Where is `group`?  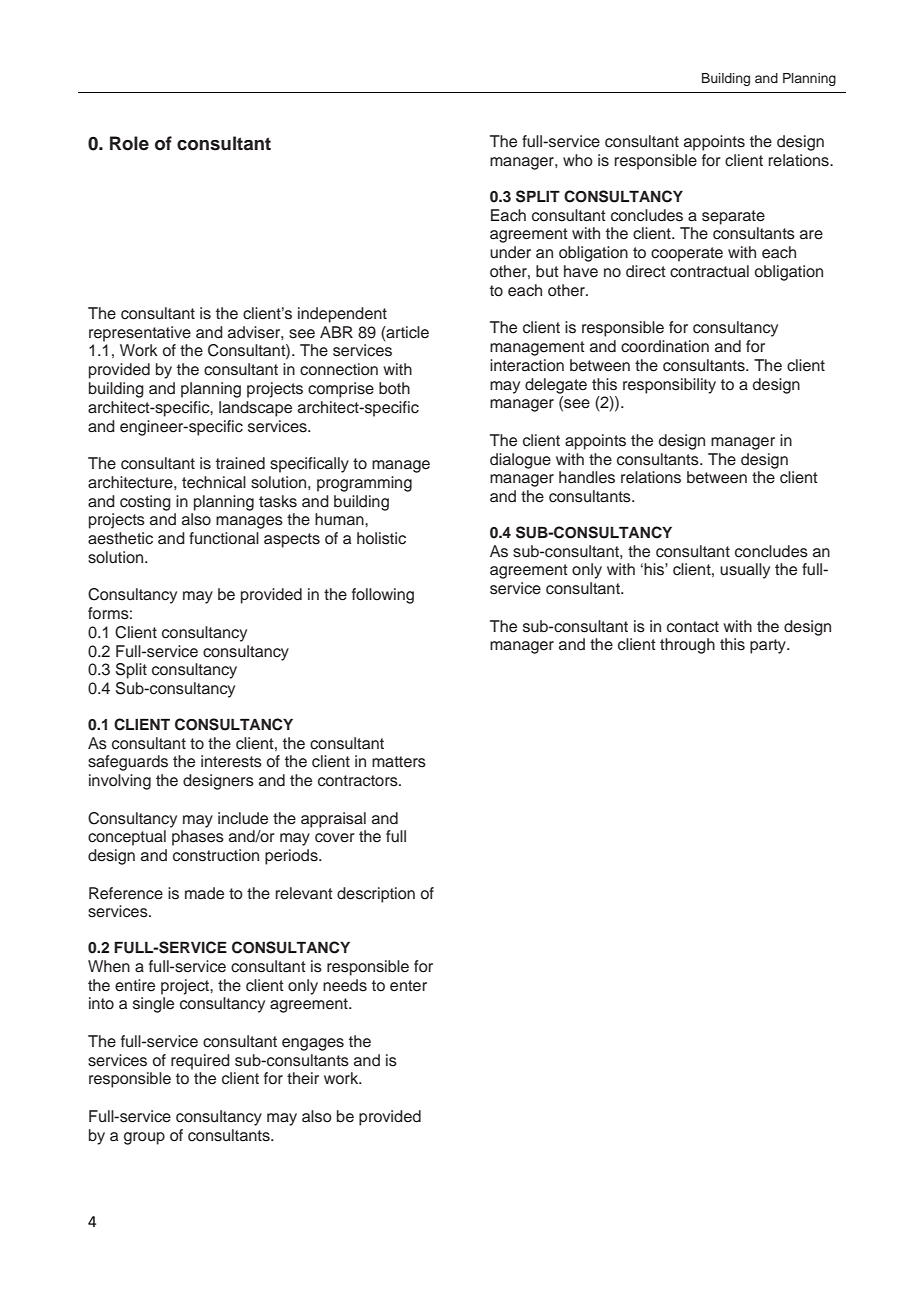 group is located at coordinates (144, 1138).
